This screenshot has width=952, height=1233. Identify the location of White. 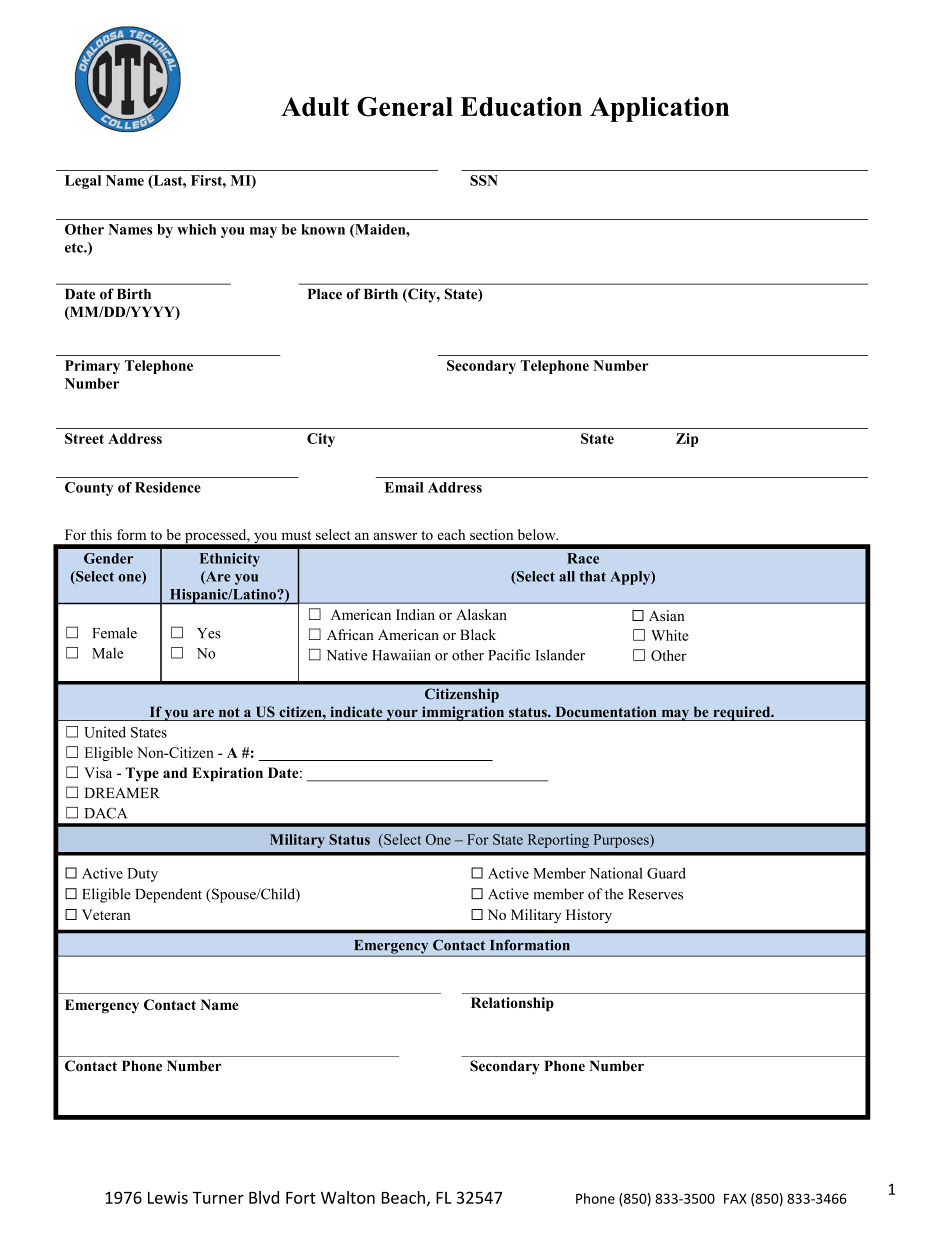
(670, 635).
